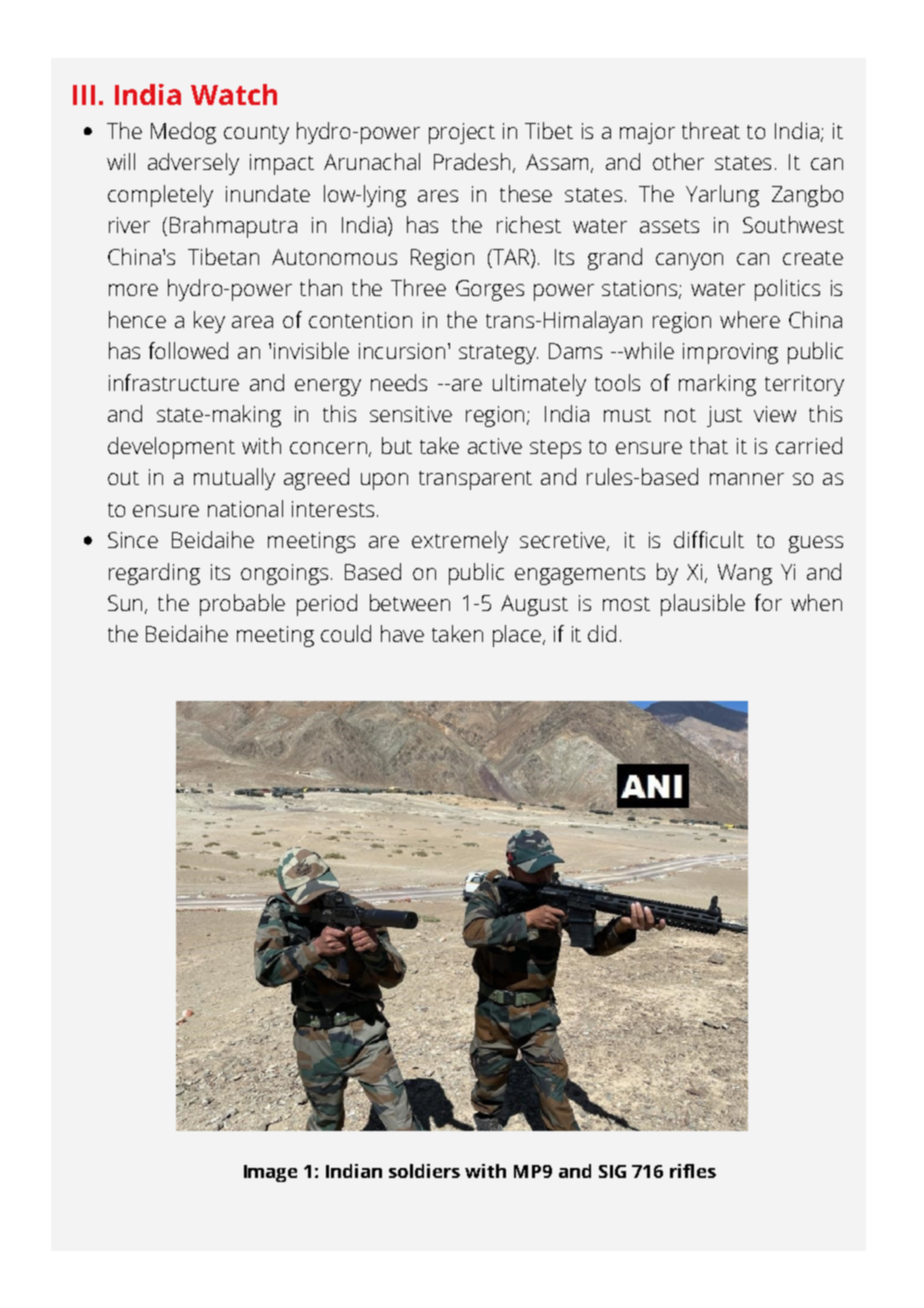 This page has height=1308, width=924. What do you see at coordinates (462, 133) in the page?
I see `project` at bounding box center [462, 133].
